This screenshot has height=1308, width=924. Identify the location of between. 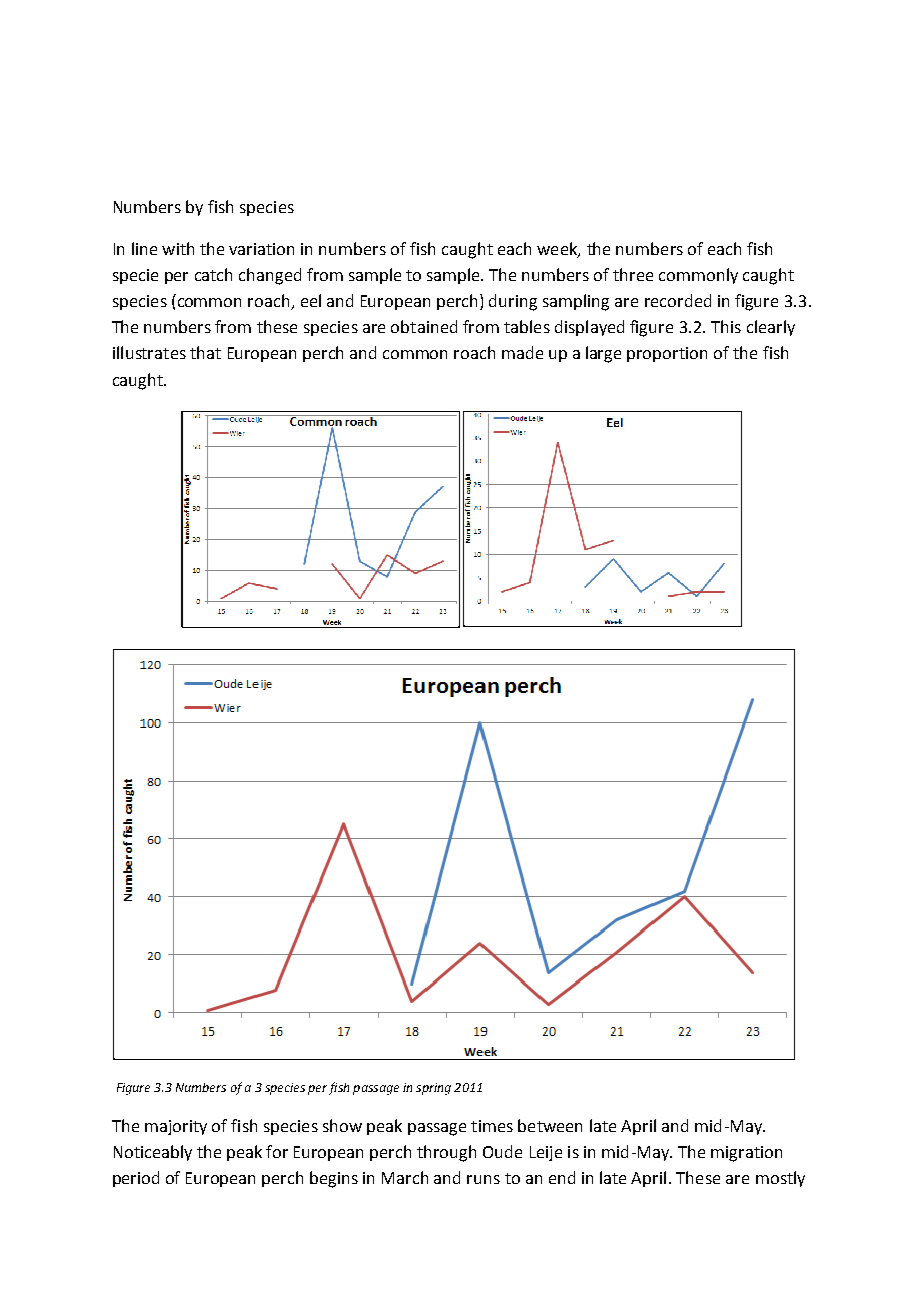
(550, 1125).
